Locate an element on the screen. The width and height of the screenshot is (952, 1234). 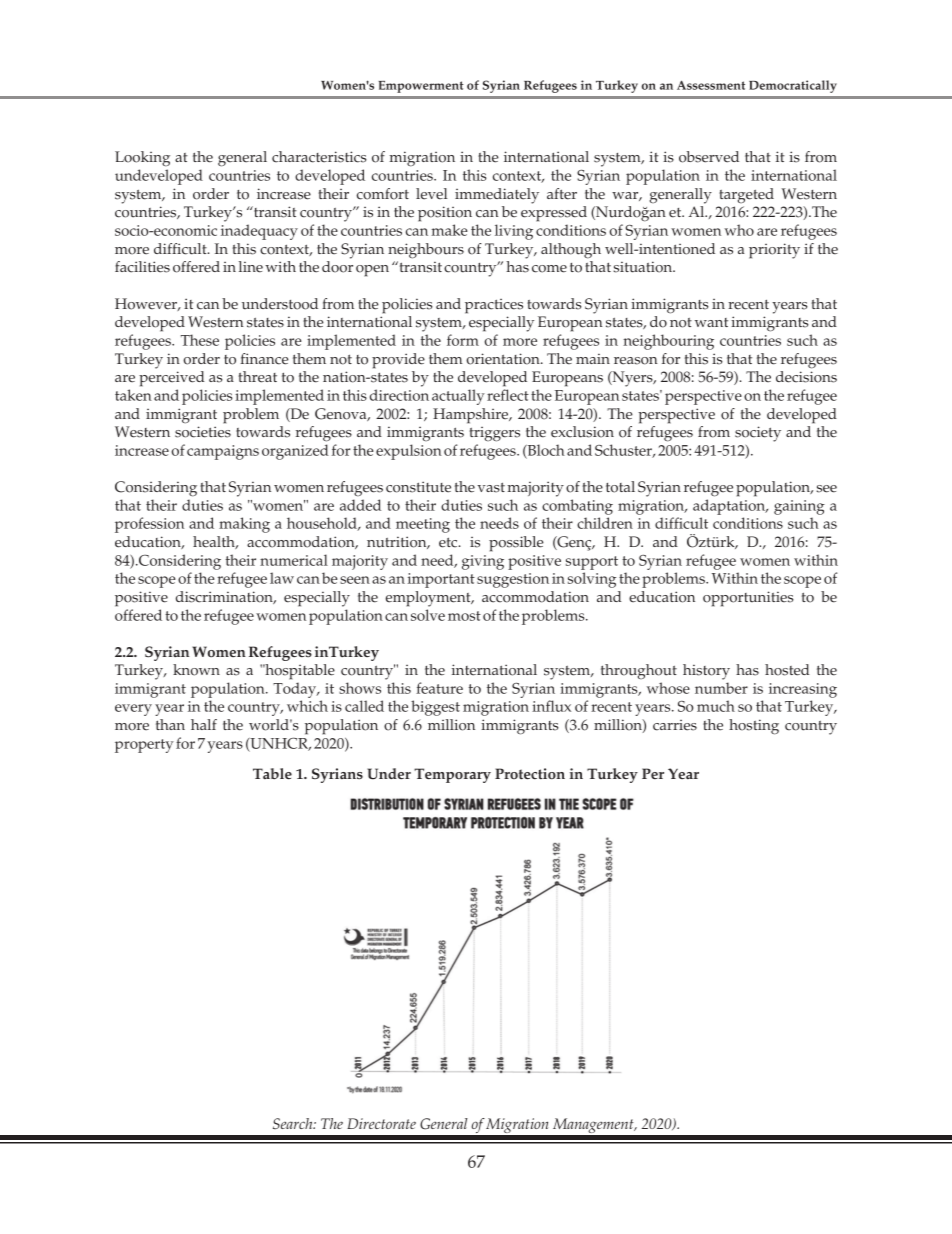
opportunities is located at coordinates (748, 599).
